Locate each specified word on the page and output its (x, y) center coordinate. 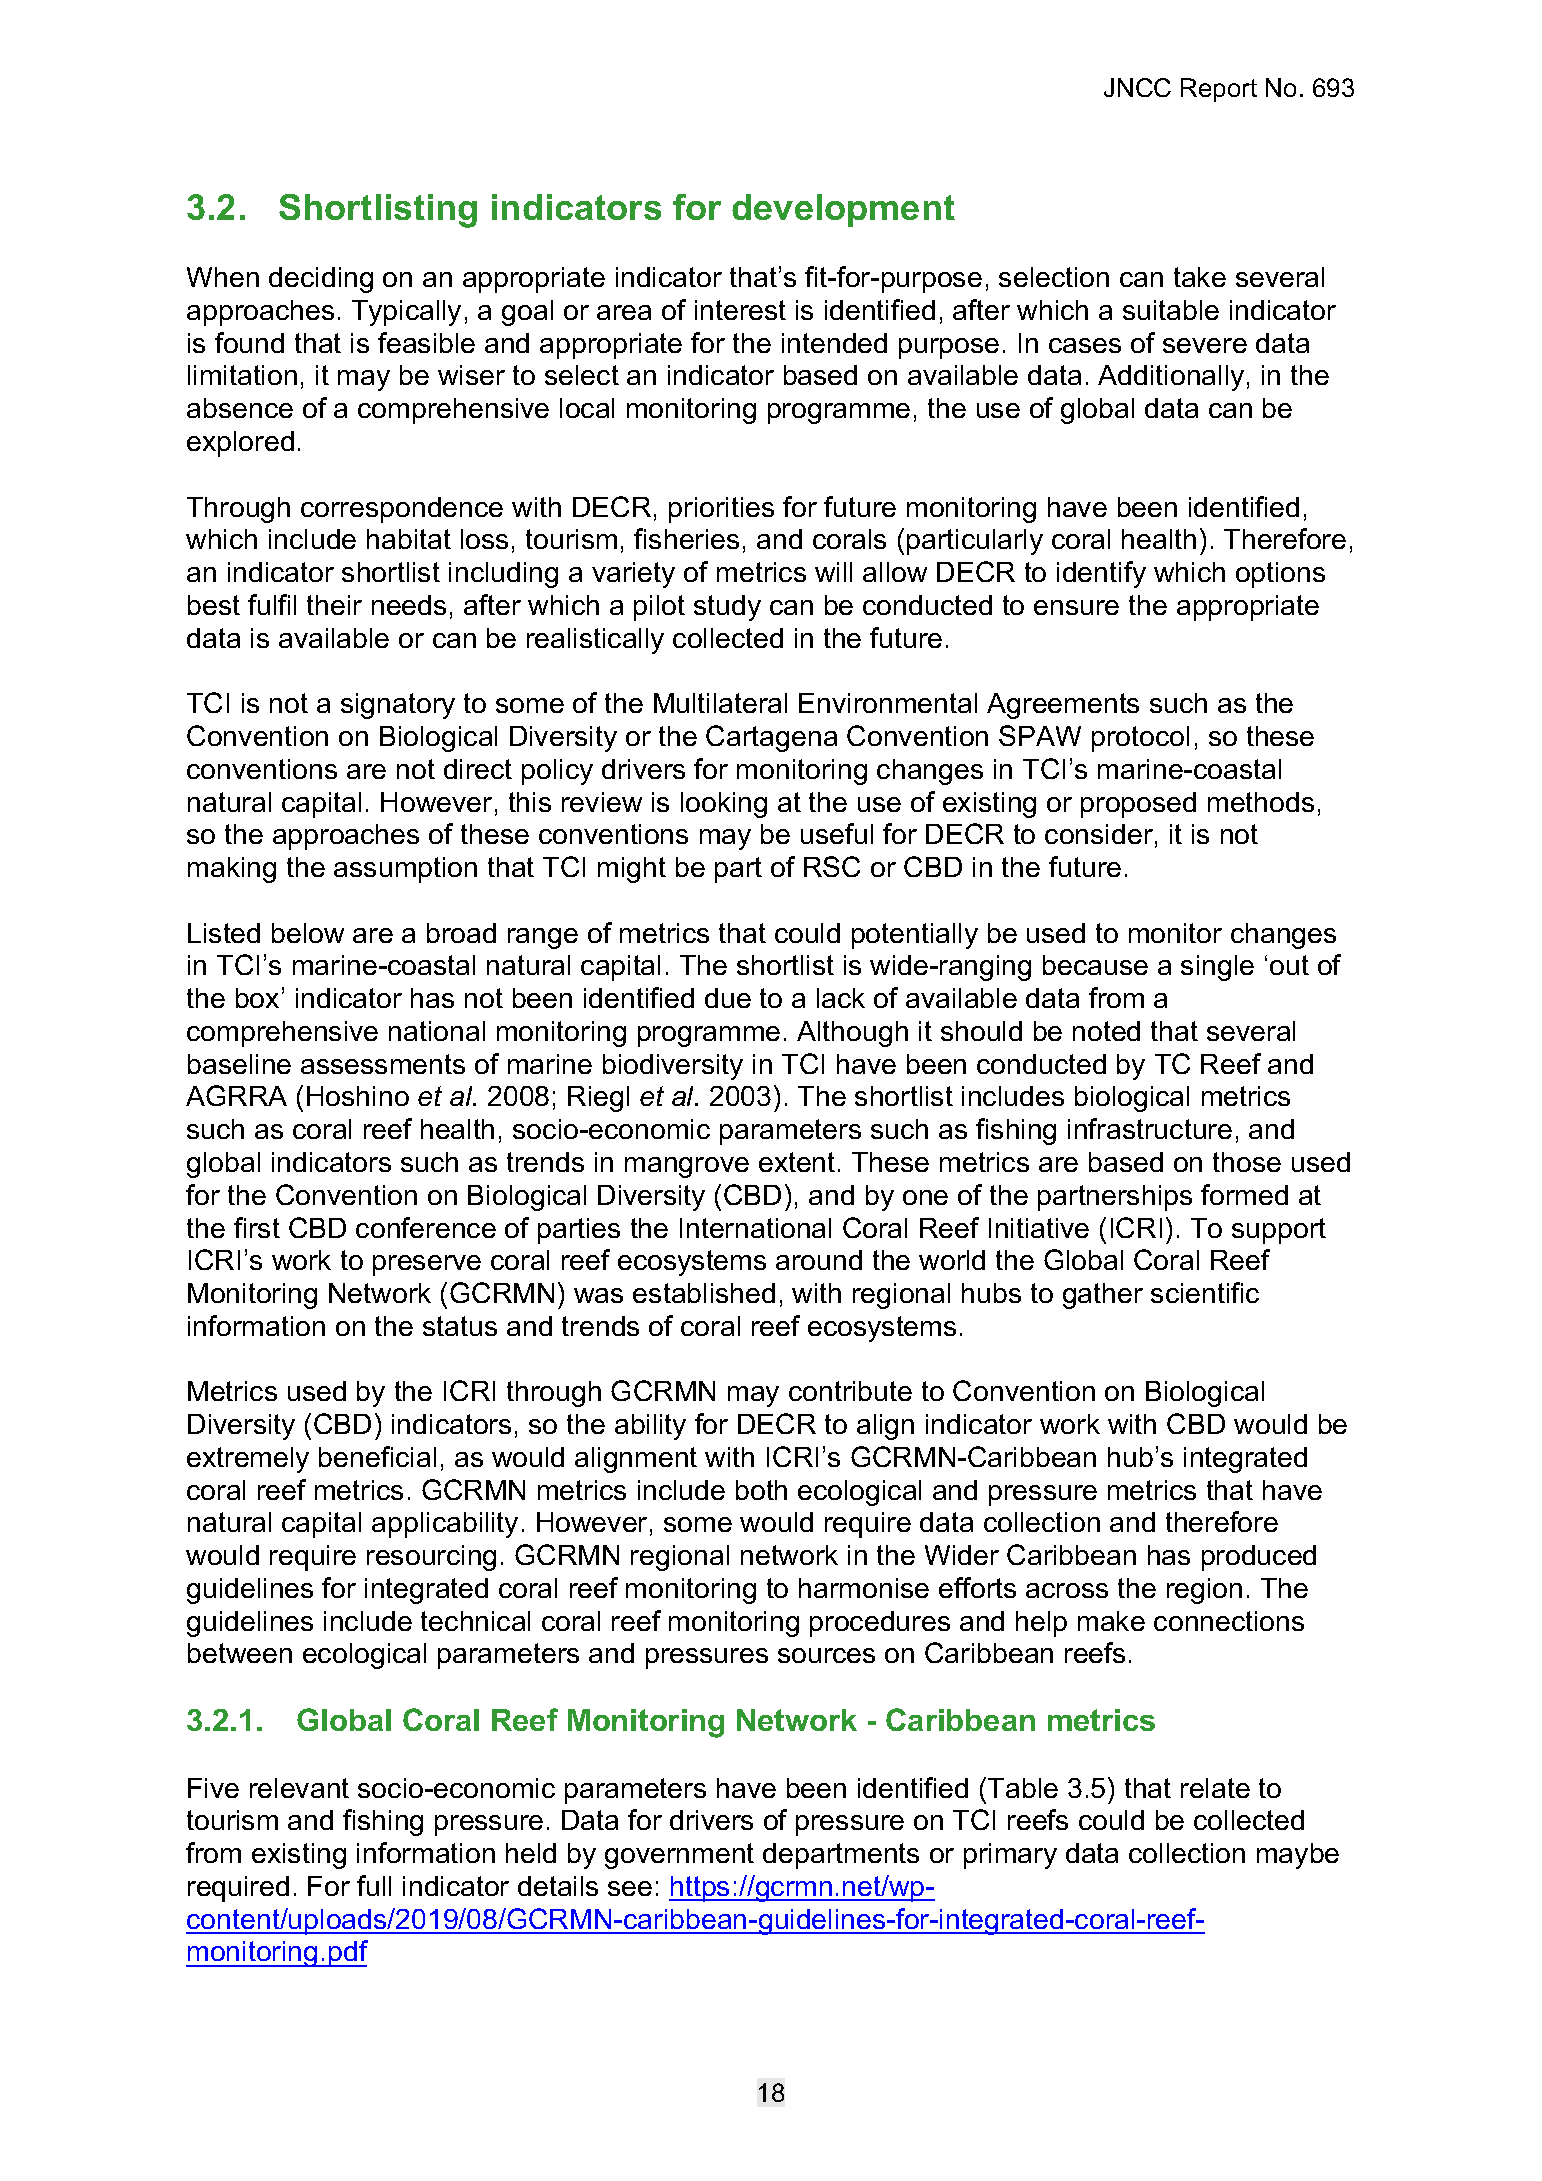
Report (1219, 90)
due (728, 998)
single (1217, 968)
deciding (321, 280)
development (843, 210)
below (308, 933)
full (374, 1885)
